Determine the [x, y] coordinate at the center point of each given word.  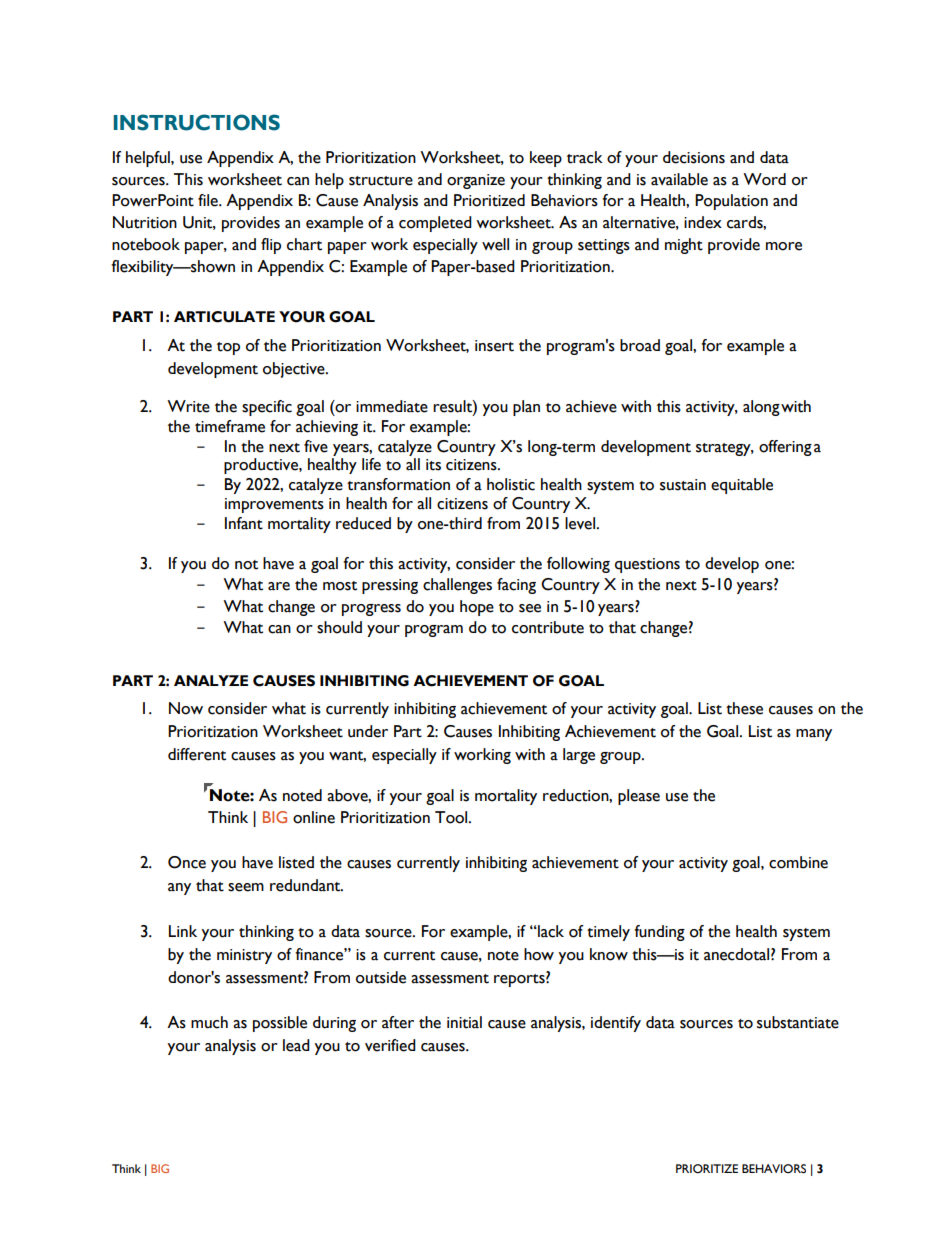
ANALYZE [211, 680]
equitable [742, 486]
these [744, 708]
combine [798, 862]
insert [494, 346]
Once [187, 862]
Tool [452, 817]
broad [640, 345]
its [433, 465]
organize [476, 181]
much [209, 1022]
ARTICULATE [224, 317]
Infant [244, 523]
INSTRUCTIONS [196, 122]
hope [477, 608]
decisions [694, 157]
